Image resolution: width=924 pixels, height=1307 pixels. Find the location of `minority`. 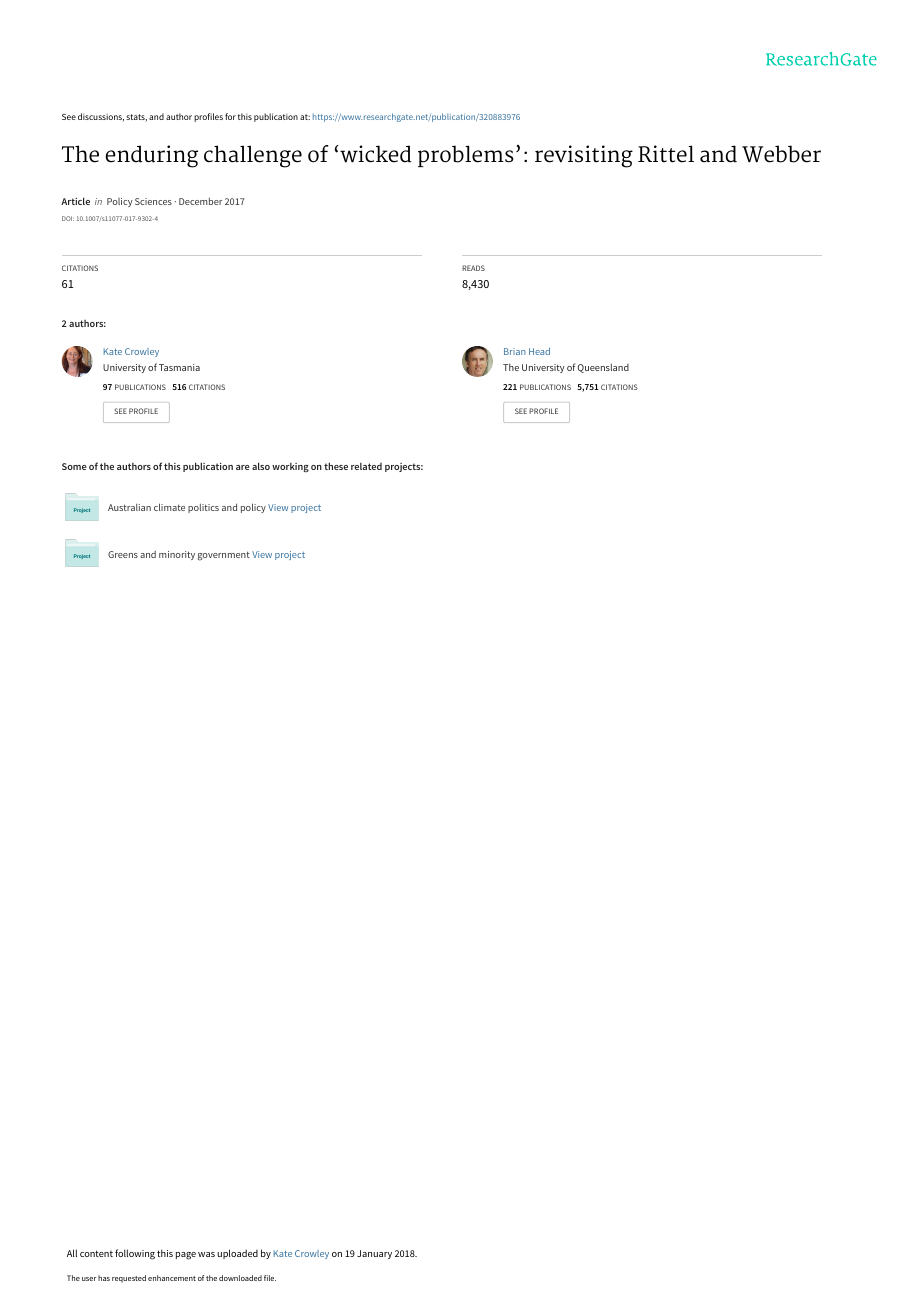

minority is located at coordinates (177, 555).
